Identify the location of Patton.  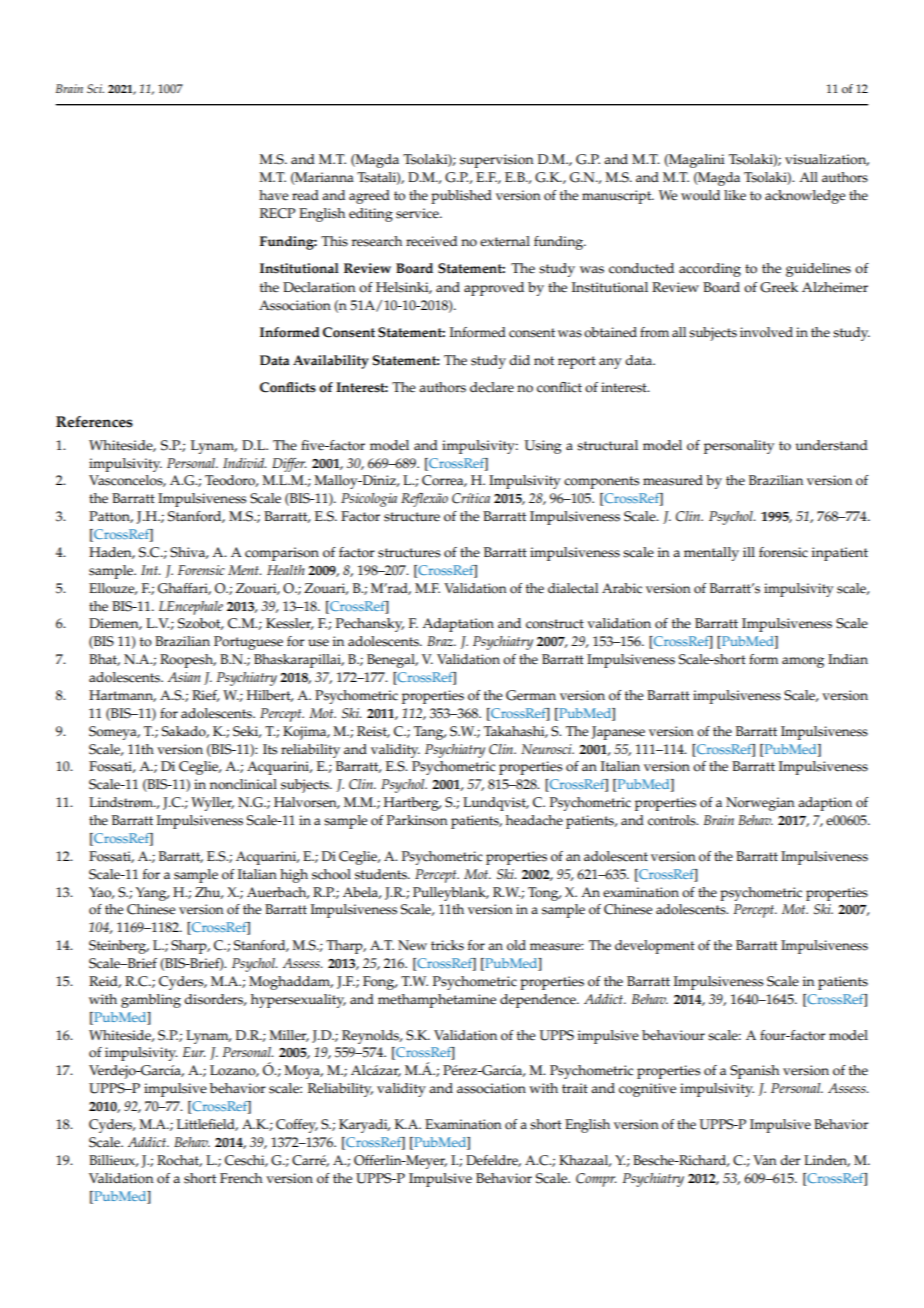
(111, 517).
